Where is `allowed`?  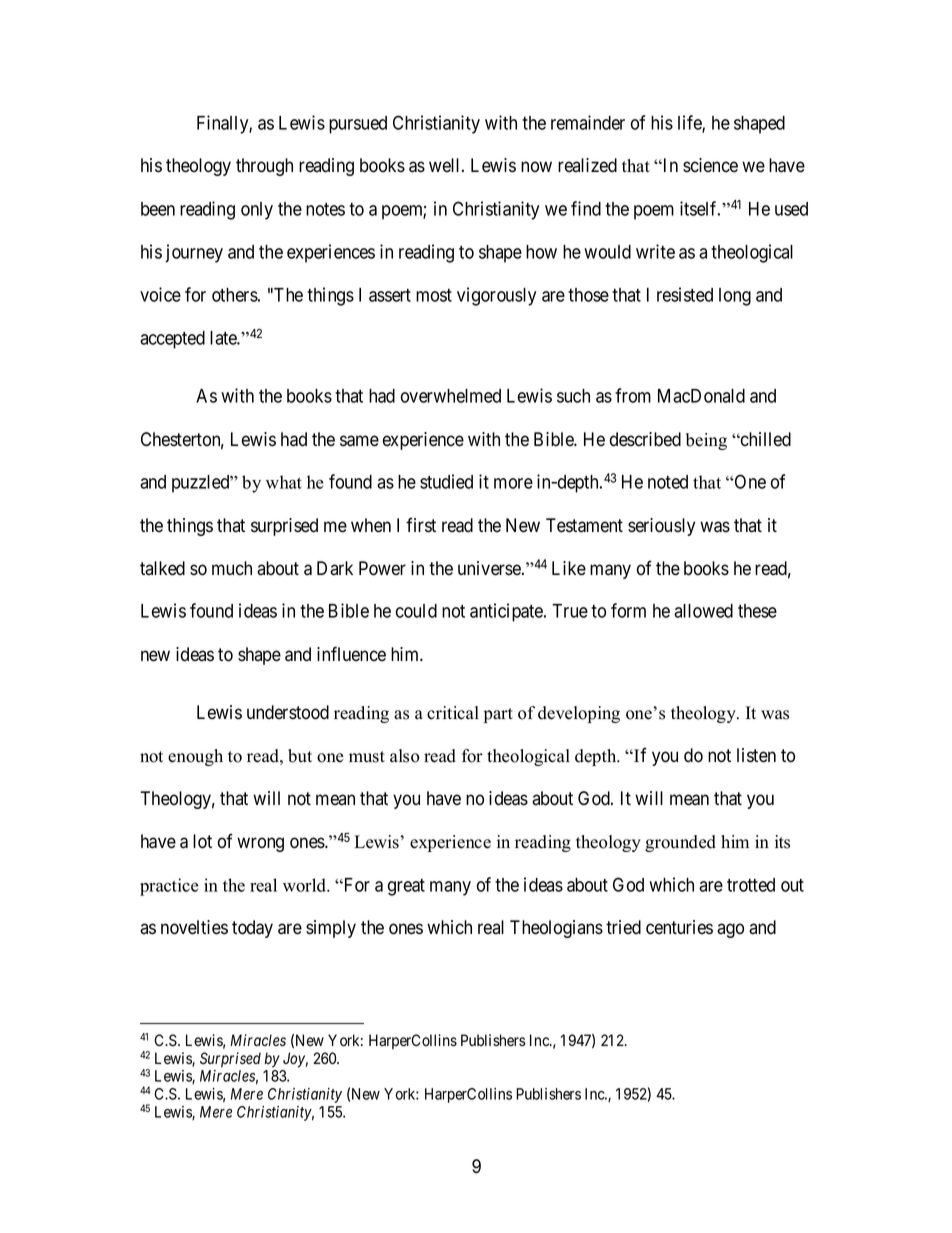
allowed is located at coordinates (703, 611).
